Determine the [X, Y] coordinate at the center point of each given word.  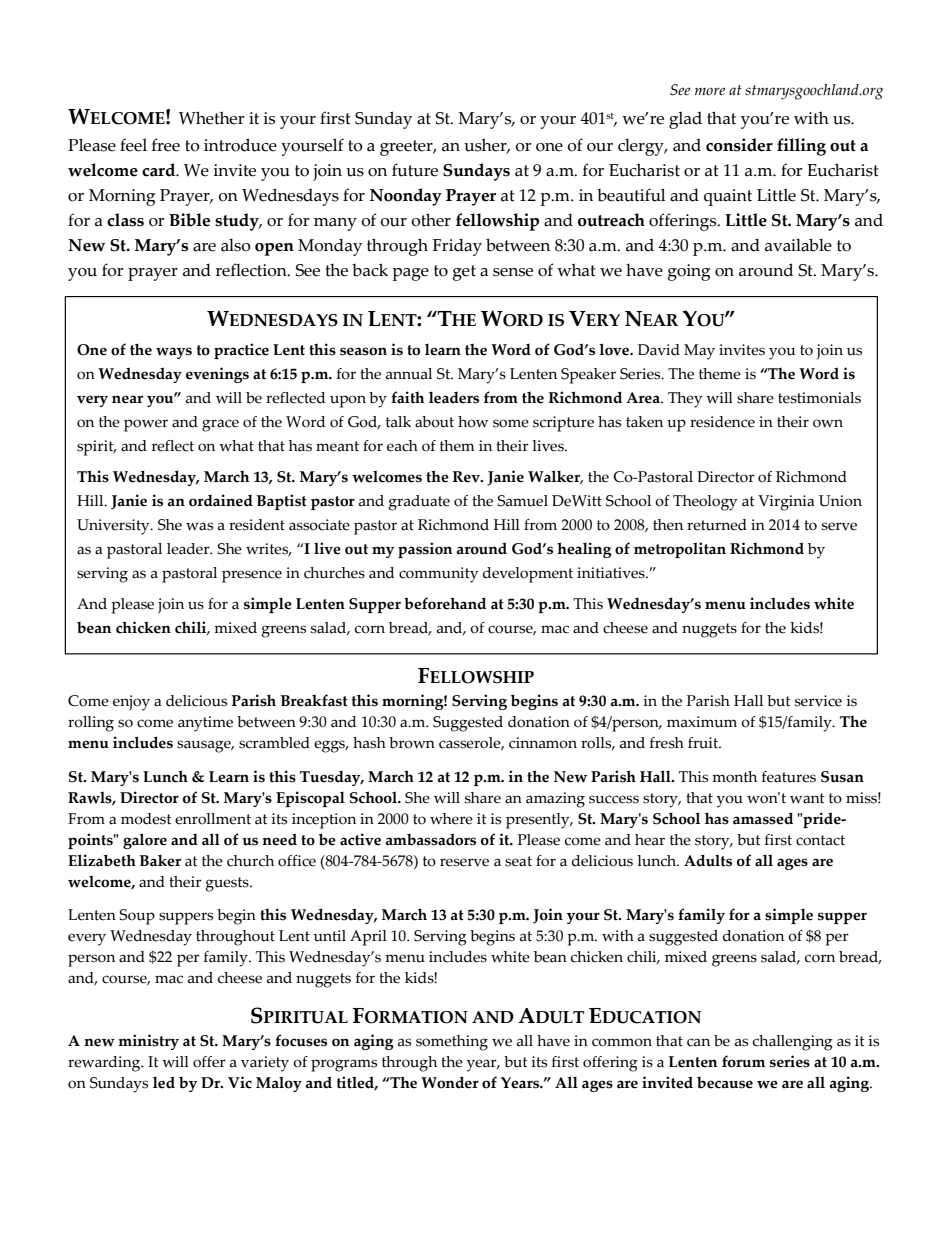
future [415, 170]
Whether [211, 118]
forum [743, 1061]
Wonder [450, 1082]
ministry [148, 1042]
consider [739, 145]
